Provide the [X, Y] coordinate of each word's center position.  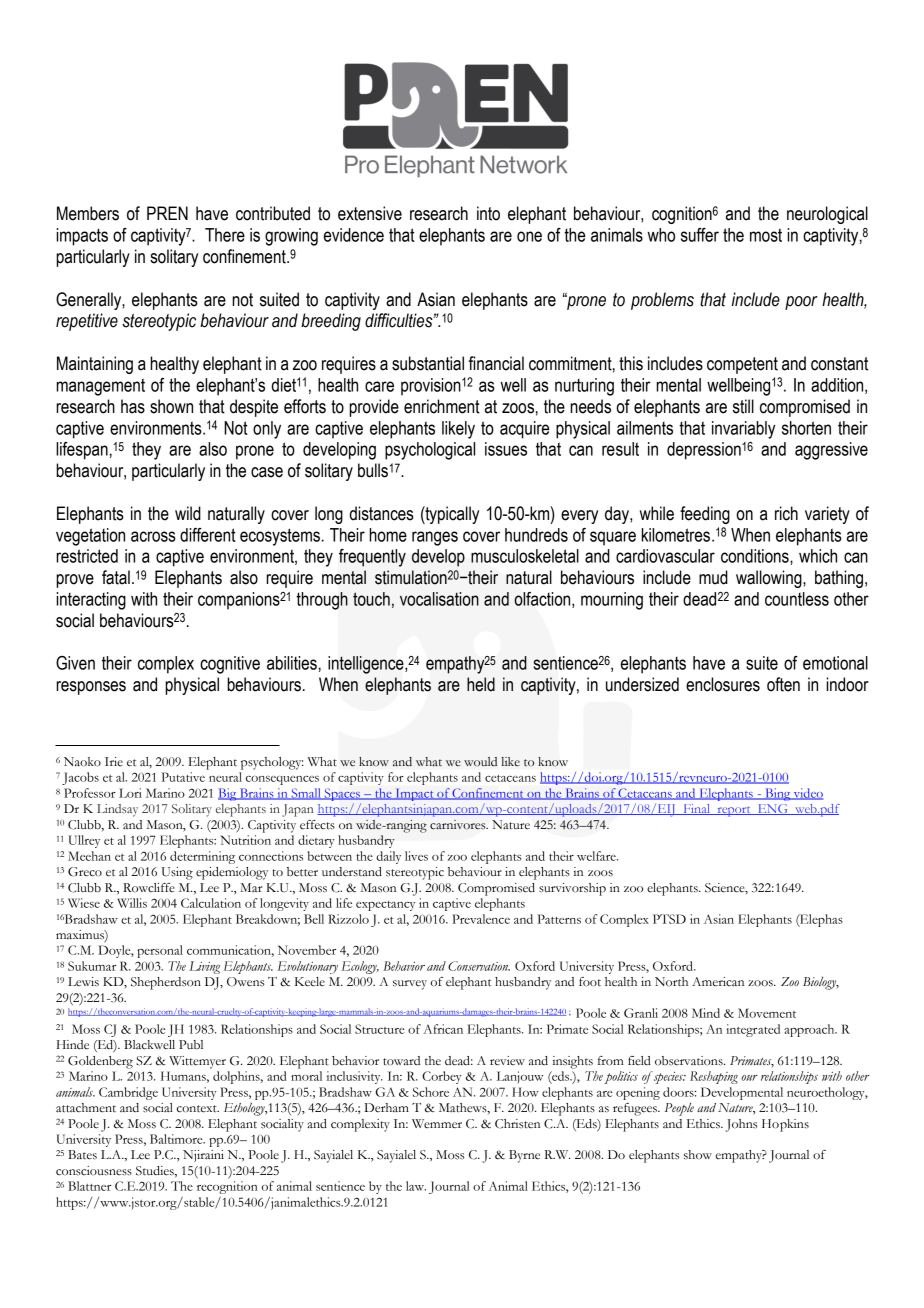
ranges [435, 538]
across [153, 536]
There [225, 235]
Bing [778, 794]
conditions [756, 557]
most [766, 235]
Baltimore [177, 1139]
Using [177, 873]
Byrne [524, 1156]
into [488, 213]
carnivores [459, 825]
